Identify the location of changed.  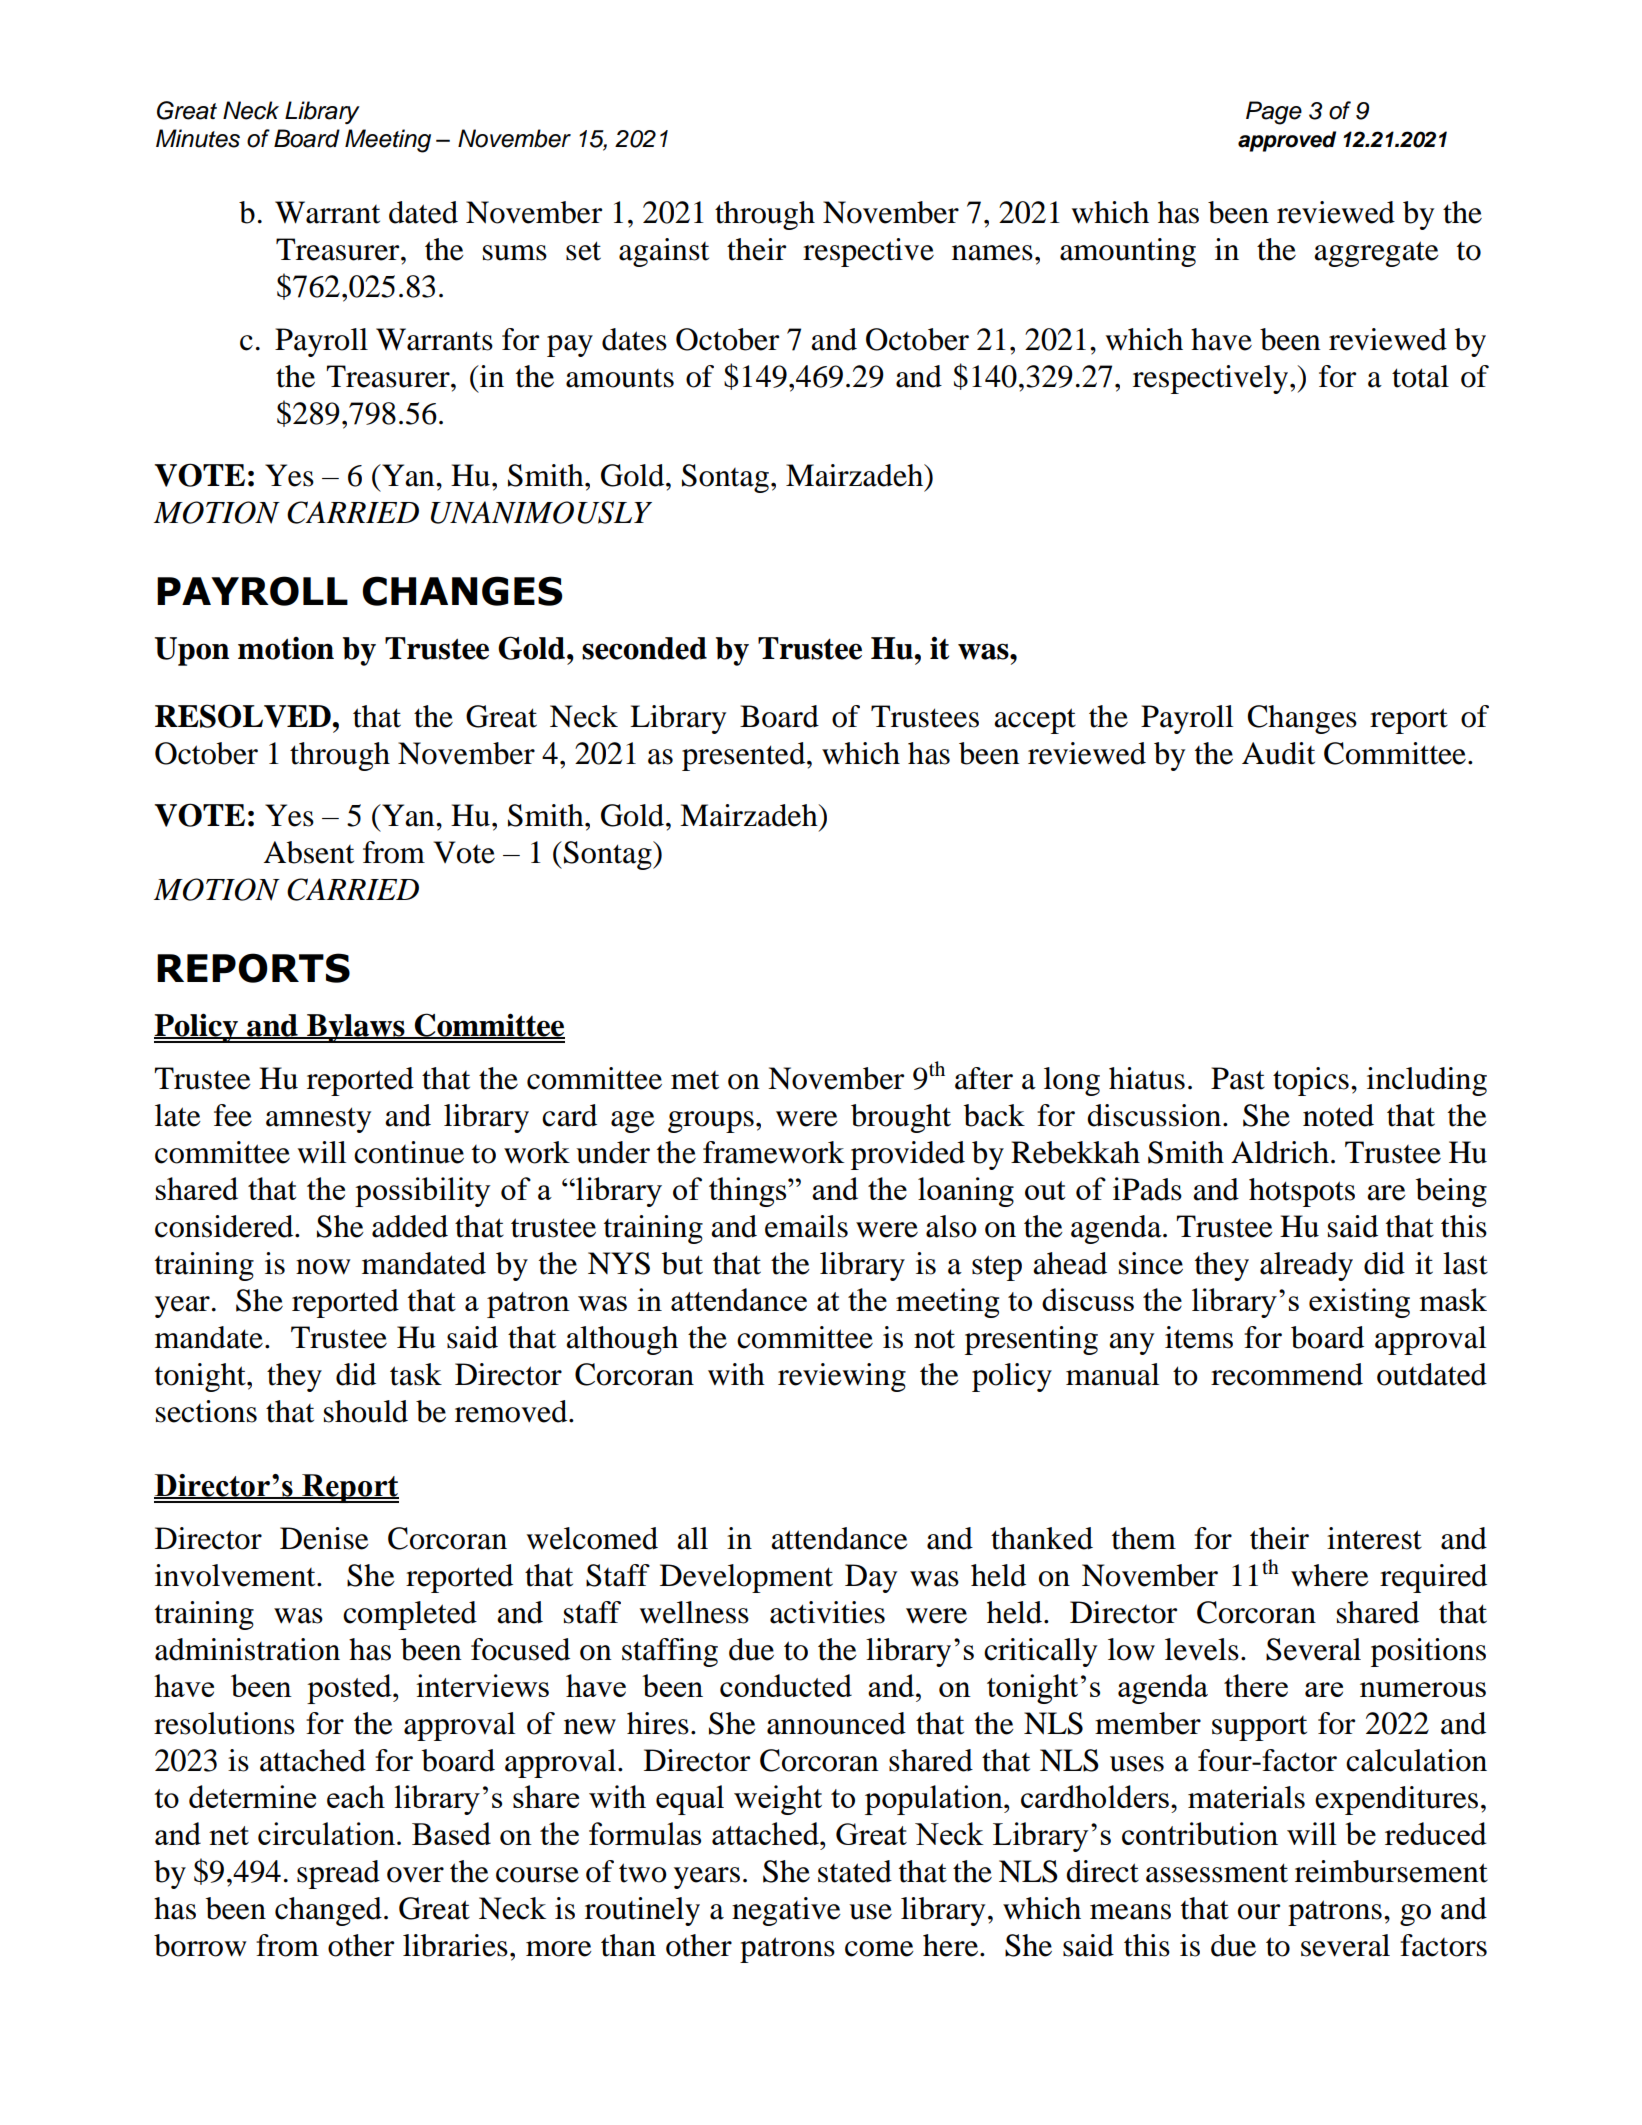
(328, 1911).
